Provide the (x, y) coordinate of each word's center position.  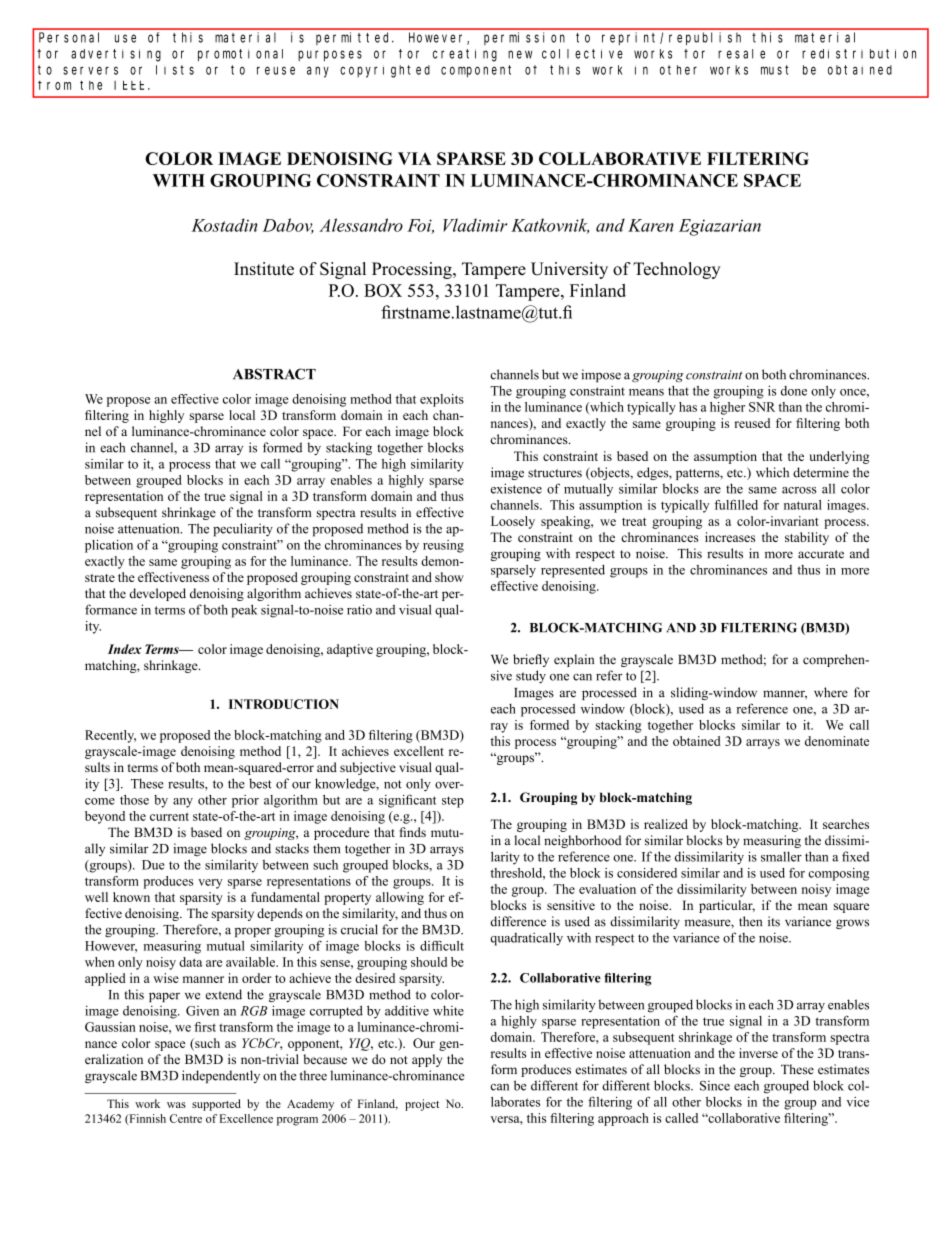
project (422, 1105)
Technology (677, 270)
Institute (264, 268)
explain (574, 660)
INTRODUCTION (284, 704)
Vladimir (475, 225)
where (831, 692)
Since (715, 1085)
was (176, 1105)
